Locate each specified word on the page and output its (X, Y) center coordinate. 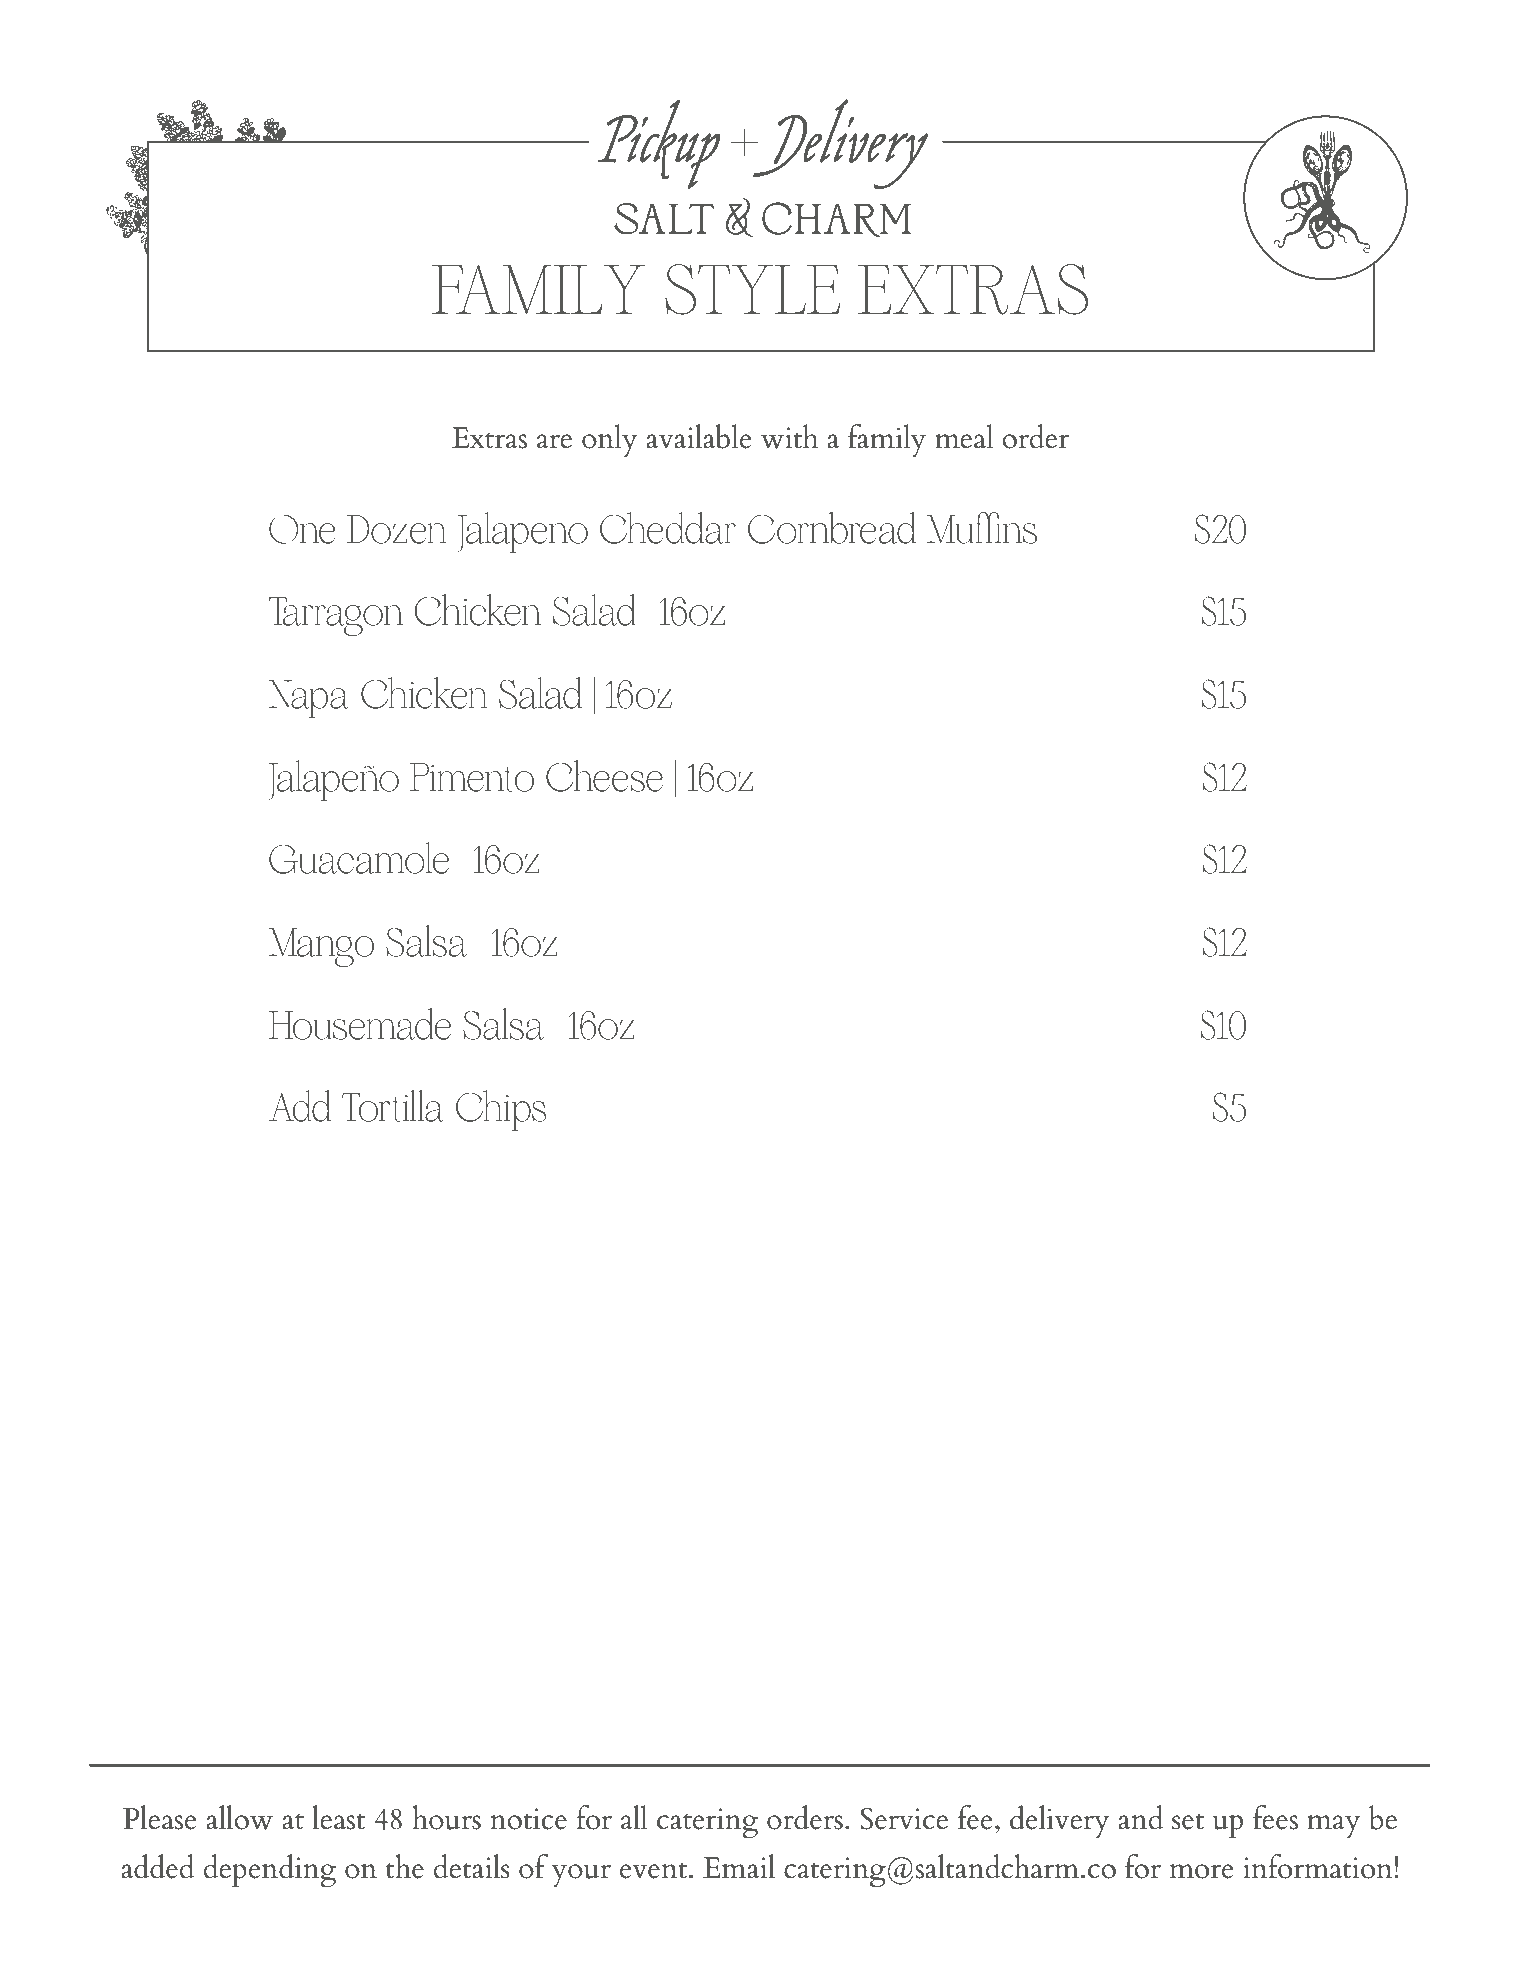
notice (528, 1819)
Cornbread (832, 528)
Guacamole (359, 858)
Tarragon (335, 616)
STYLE (752, 289)
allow (239, 1817)
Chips (501, 1110)
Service (904, 1819)
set (1188, 1821)
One (302, 529)
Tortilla (393, 1106)
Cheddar (668, 528)
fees (1275, 1817)
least (338, 1817)
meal (964, 436)
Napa (309, 699)
